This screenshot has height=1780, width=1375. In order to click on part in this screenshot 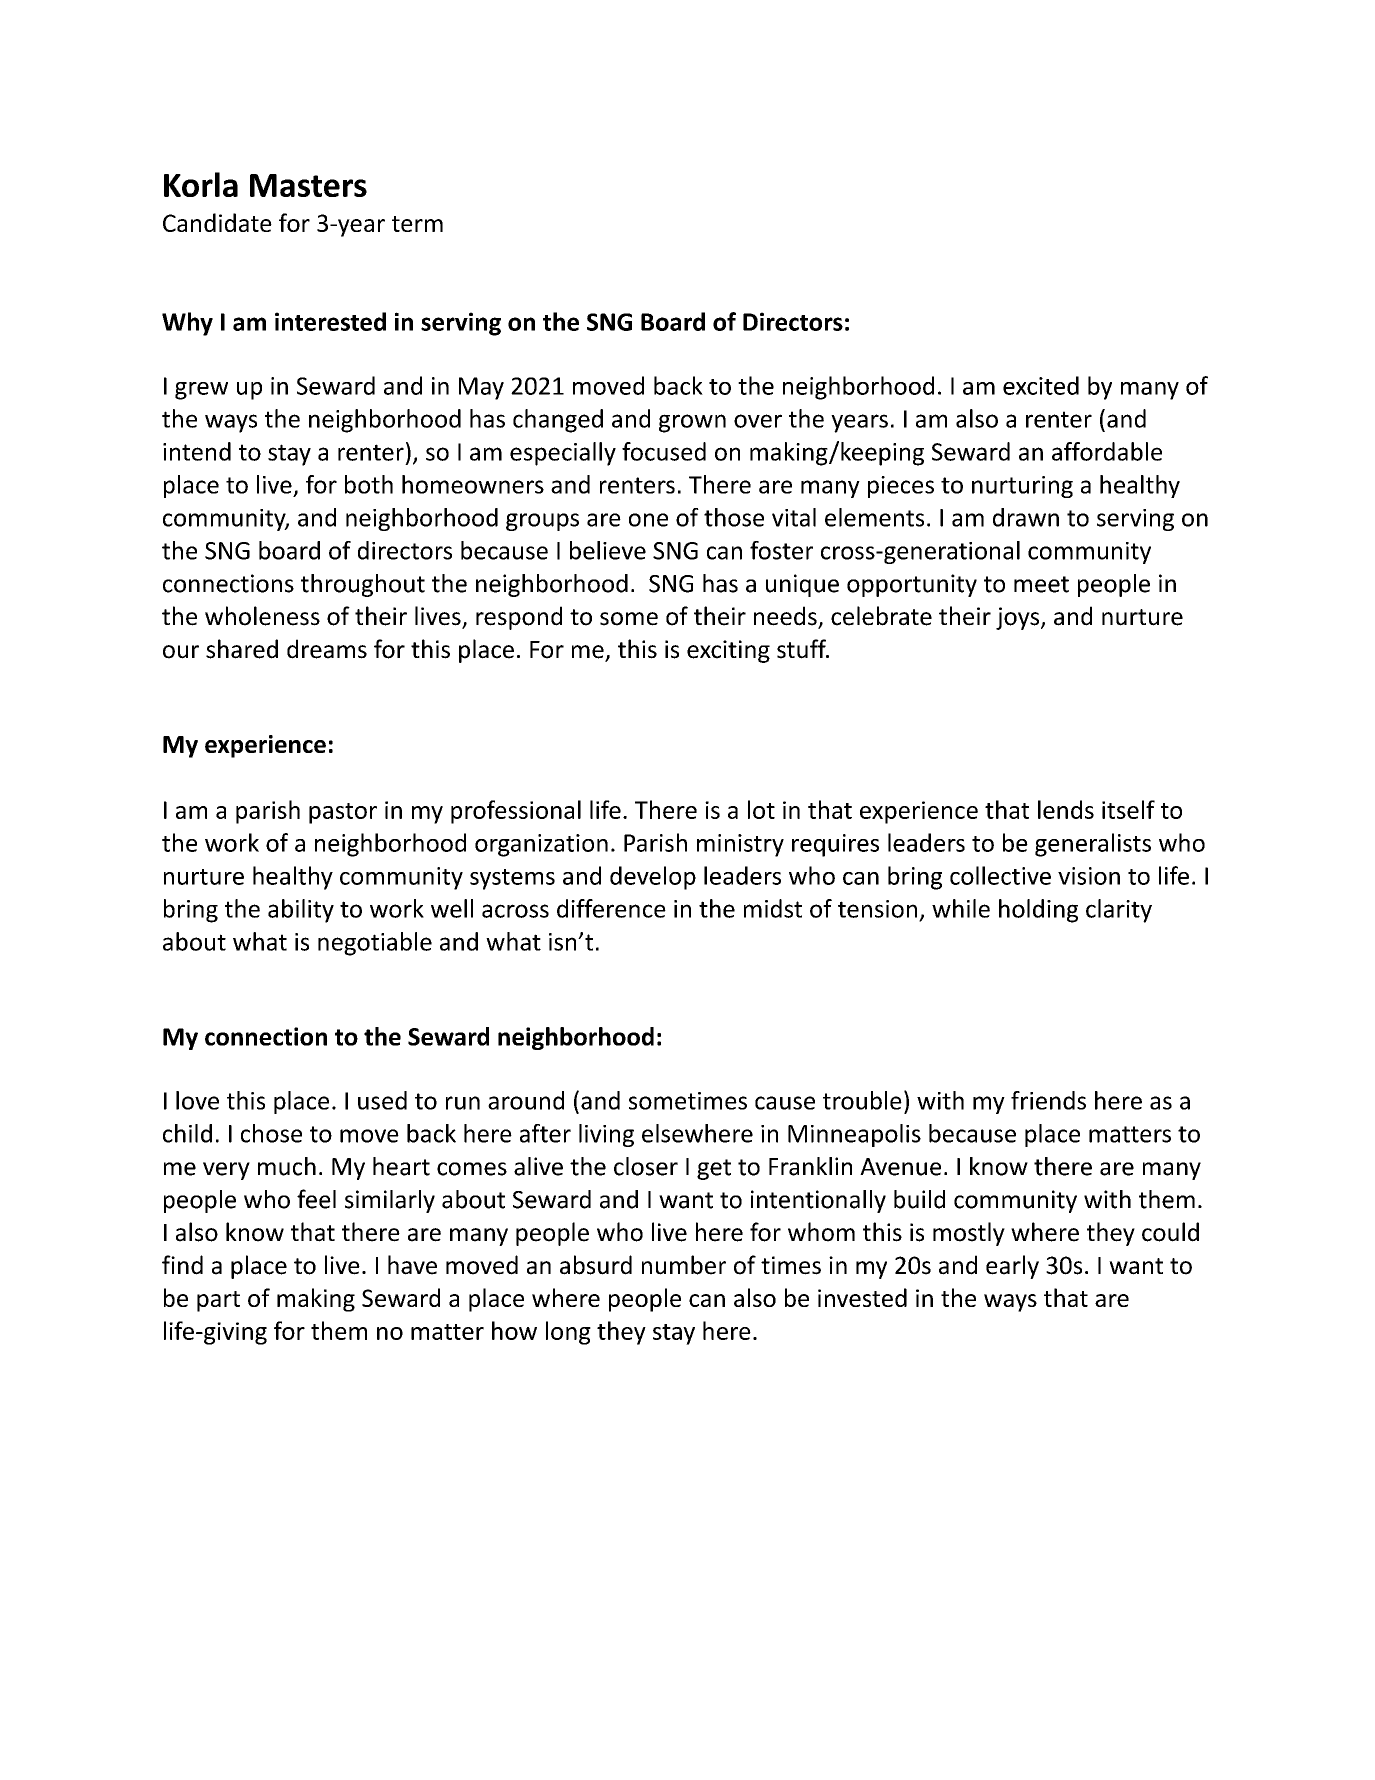, I will do `click(218, 1301)`.
